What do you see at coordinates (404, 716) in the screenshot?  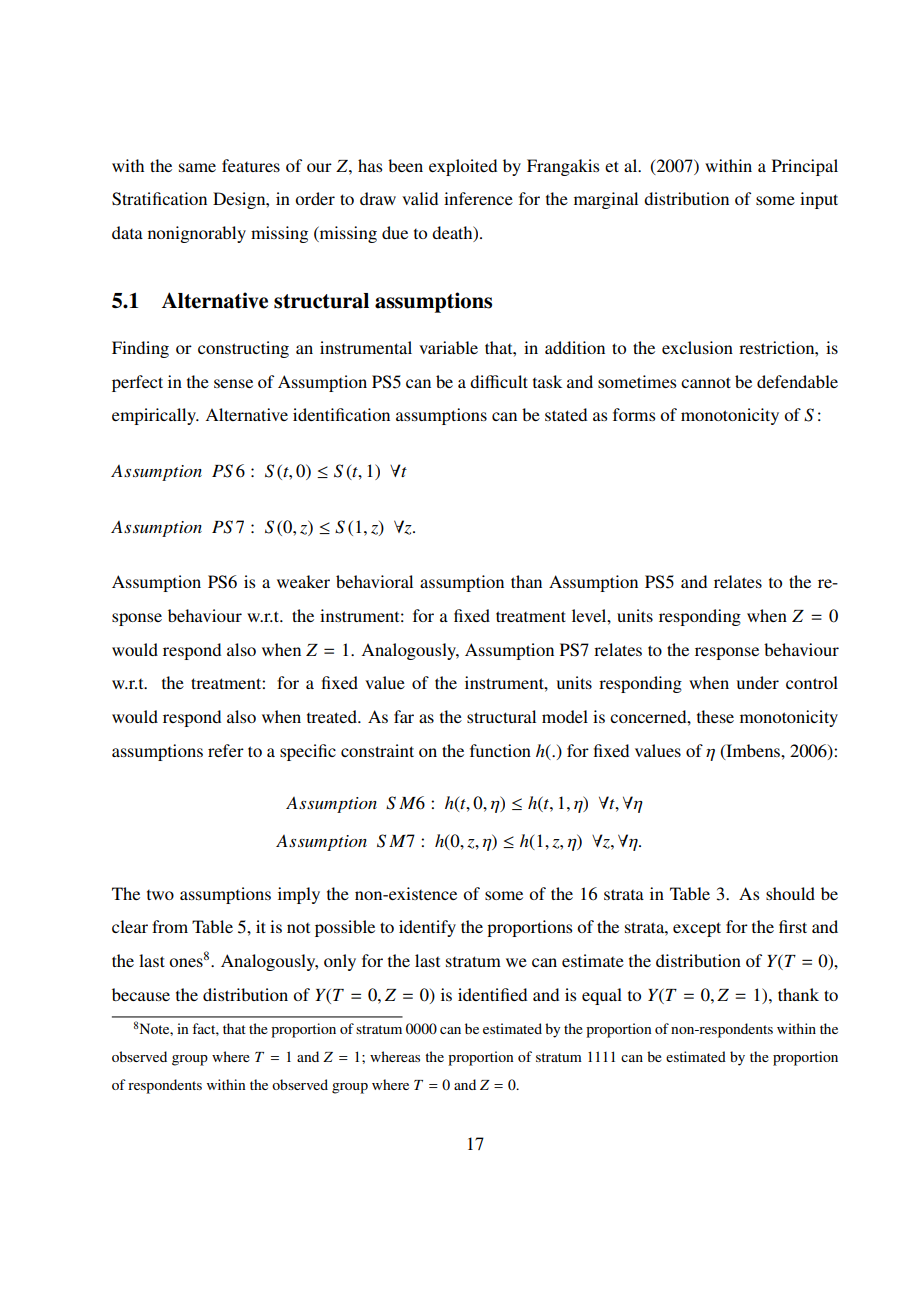 I see `far` at bounding box center [404, 716].
